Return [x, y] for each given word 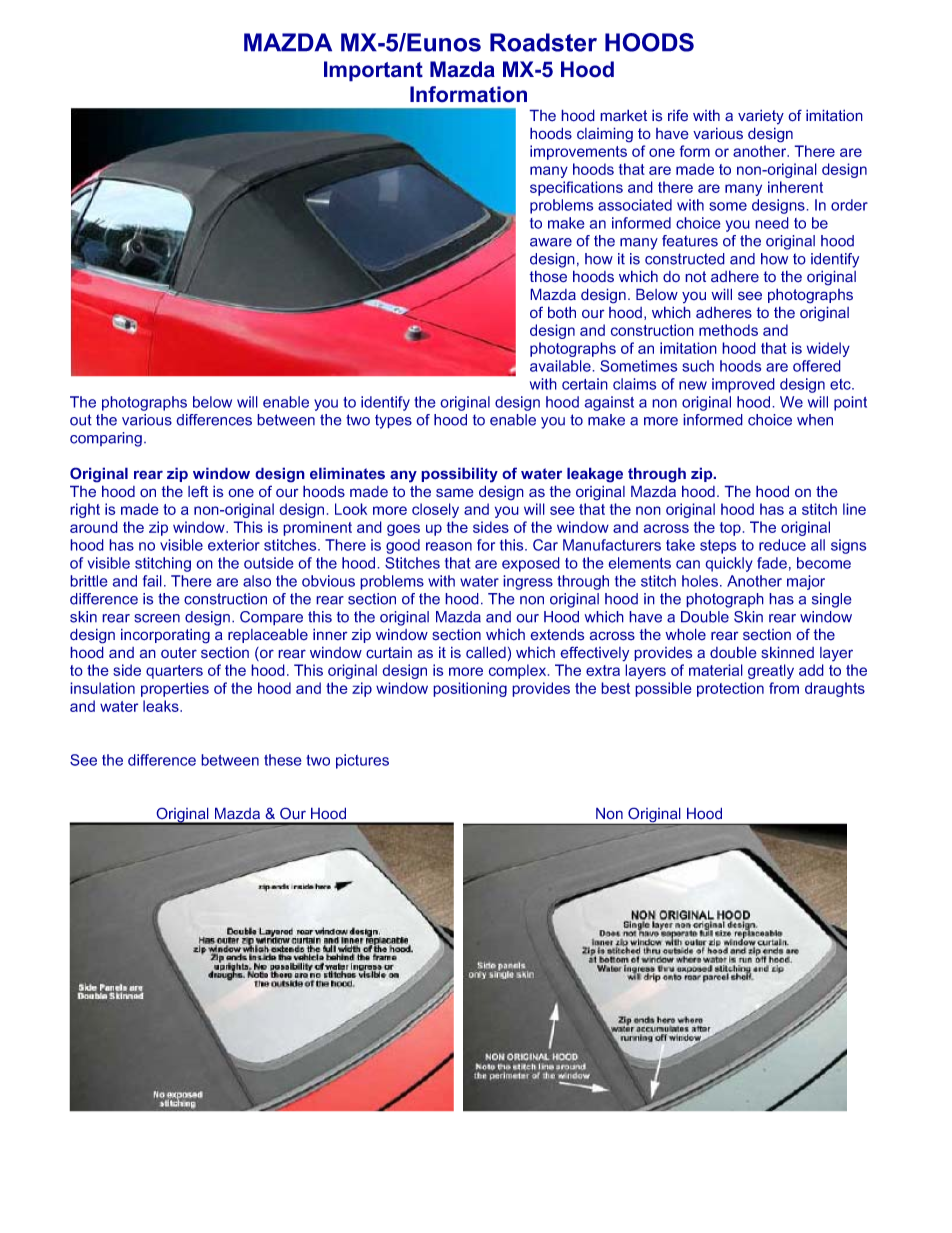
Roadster [543, 42]
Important [373, 71]
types [393, 421]
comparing [106, 439]
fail [152, 581]
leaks [162, 706]
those [548, 276]
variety [761, 117]
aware [551, 242]
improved [743, 385]
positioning [470, 689]
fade [772, 563]
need [772, 223]
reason [449, 546]
